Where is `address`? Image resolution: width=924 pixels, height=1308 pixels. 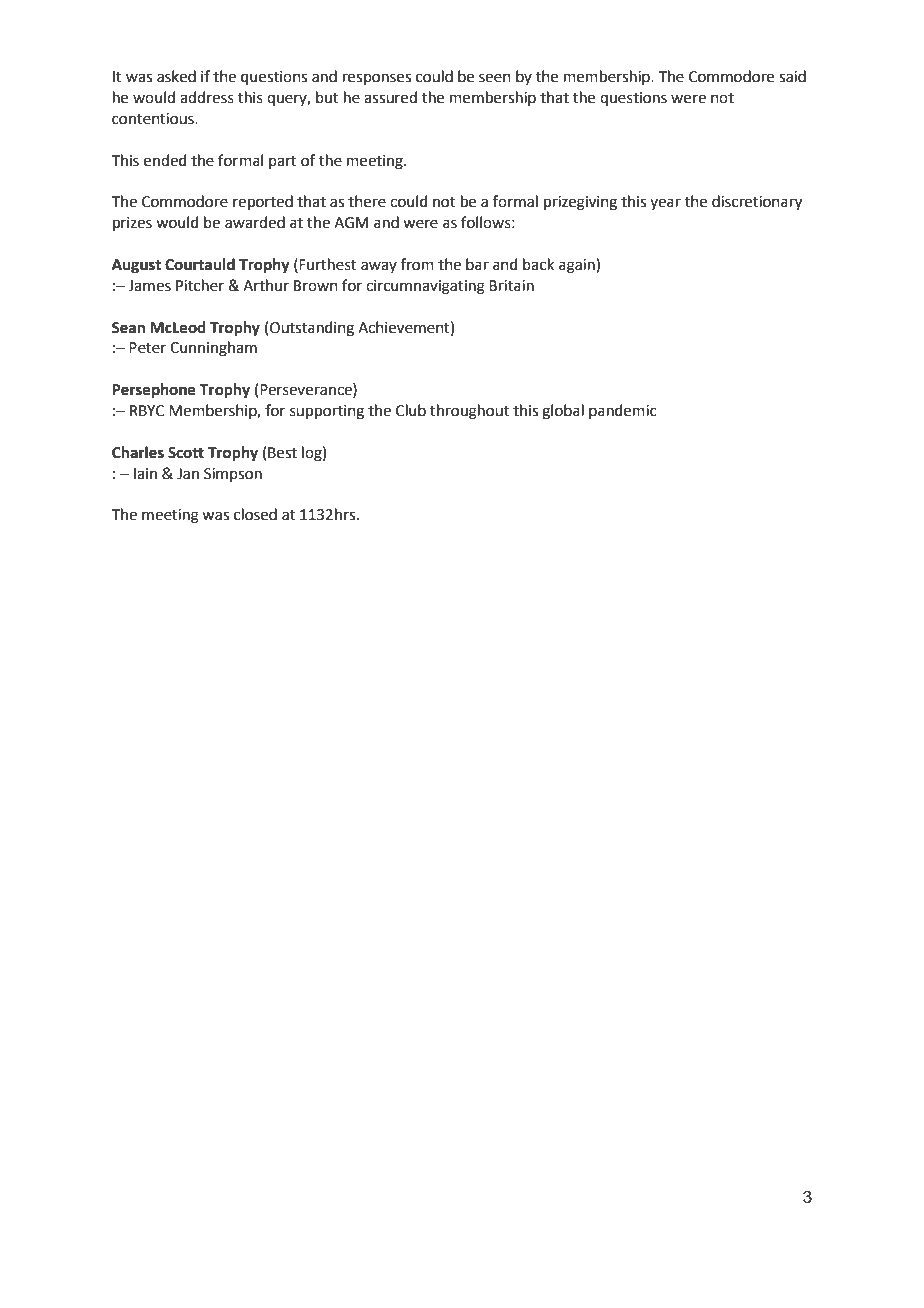 address is located at coordinates (207, 97).
